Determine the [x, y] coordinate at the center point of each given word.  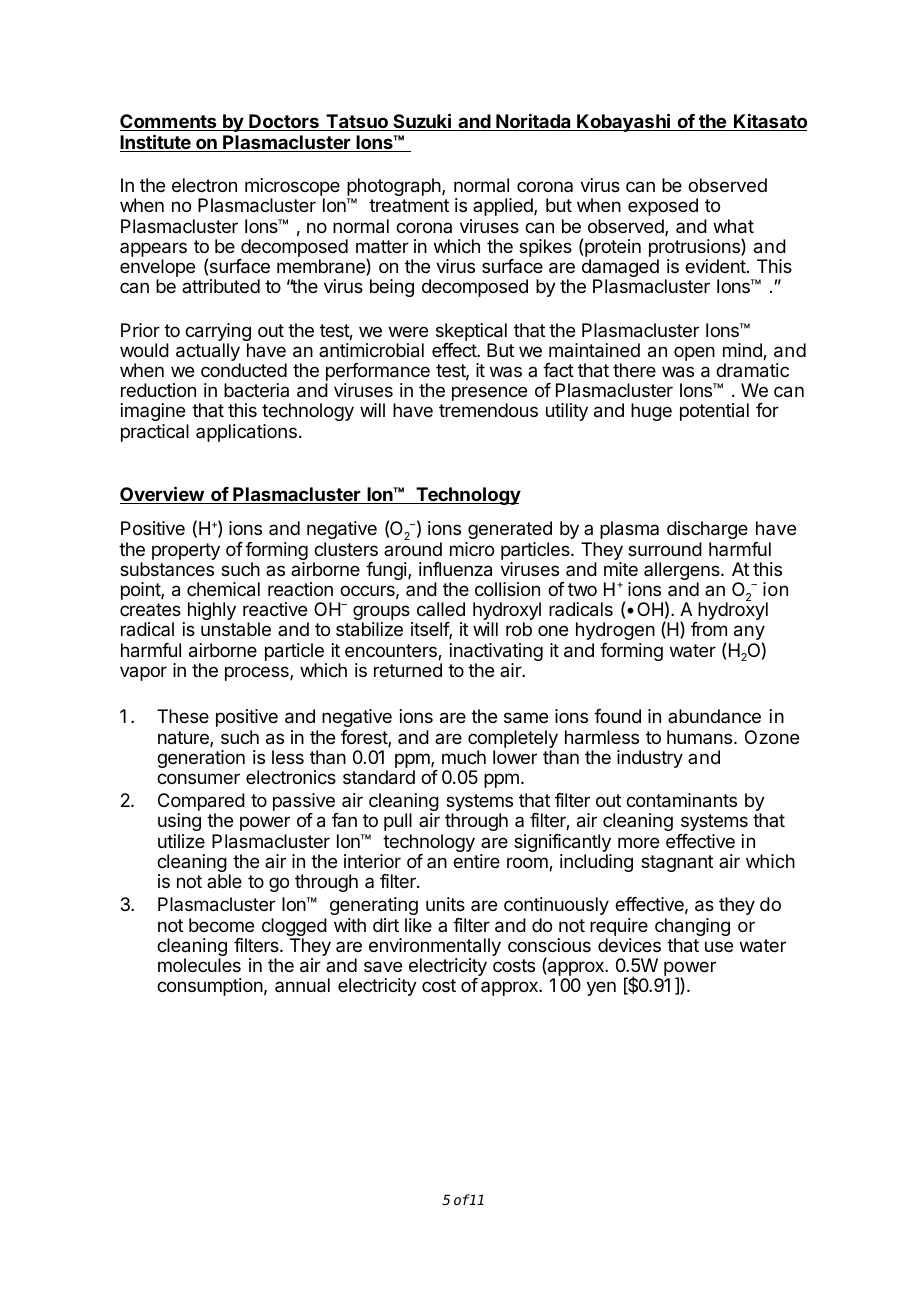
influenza [455, 569]
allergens [683, 572]
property [186, 551]
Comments [169, 122]
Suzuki [422, 122]
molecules [199, 965]
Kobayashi [624, 122]
